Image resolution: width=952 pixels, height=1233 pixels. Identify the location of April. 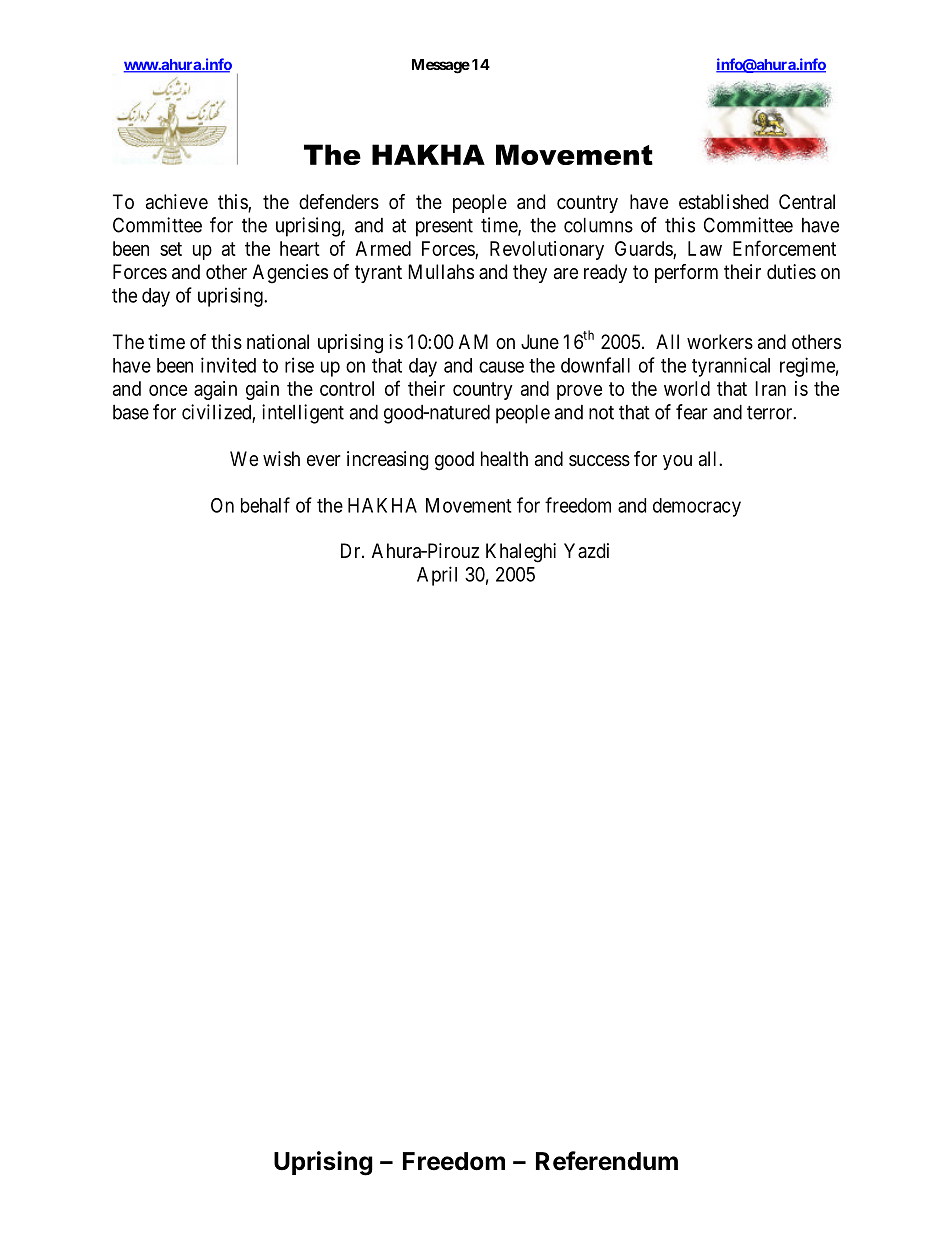
(437, 576).
